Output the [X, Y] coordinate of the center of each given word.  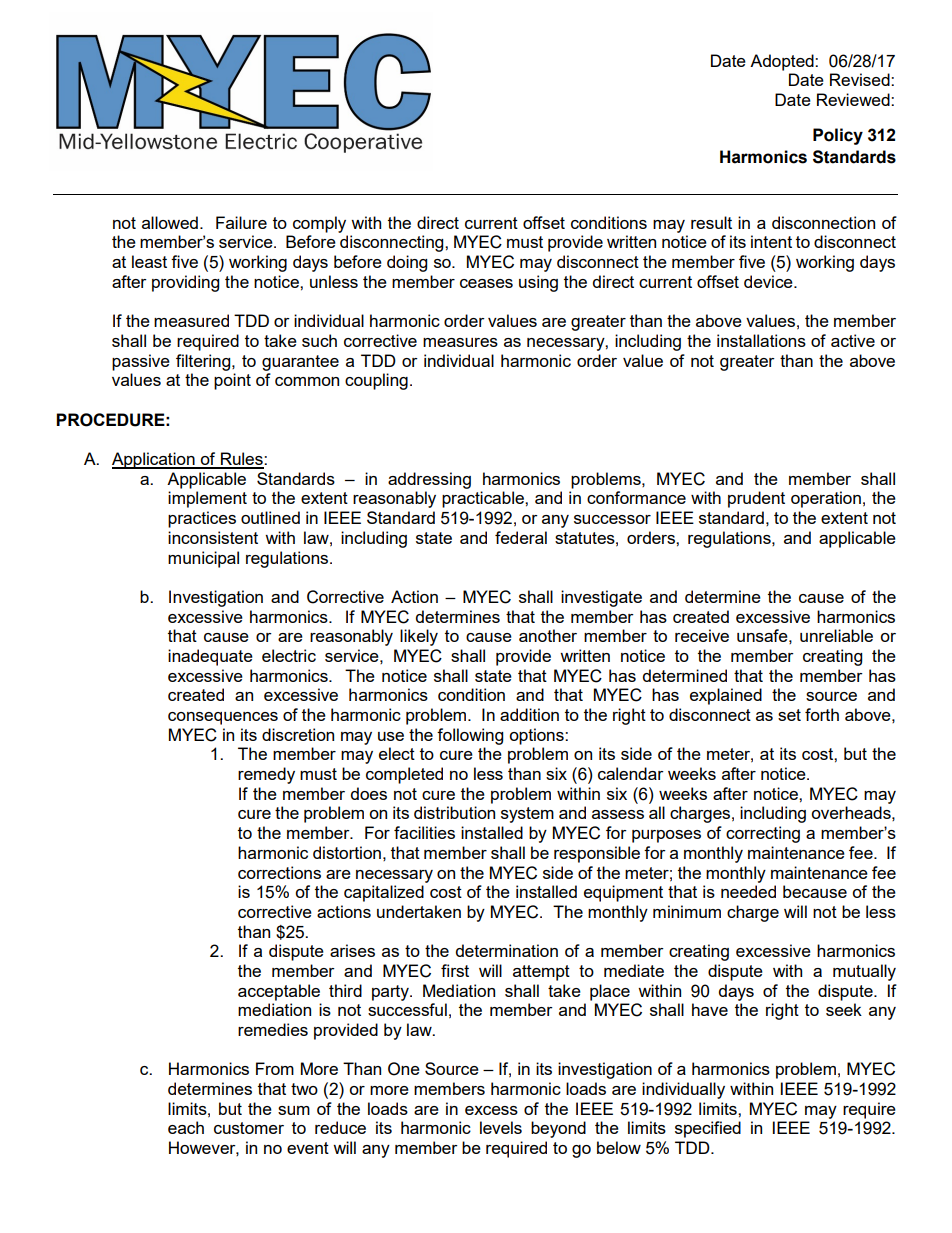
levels [501, 1127]
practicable [484, 499]
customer [249, 1128]
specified [708, 1129]
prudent [756, 499]
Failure [241, 222]
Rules [242, 460]
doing [407, 263]
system [527, 815]
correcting [763, 834]
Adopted [783, 62]
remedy [266, 775]
